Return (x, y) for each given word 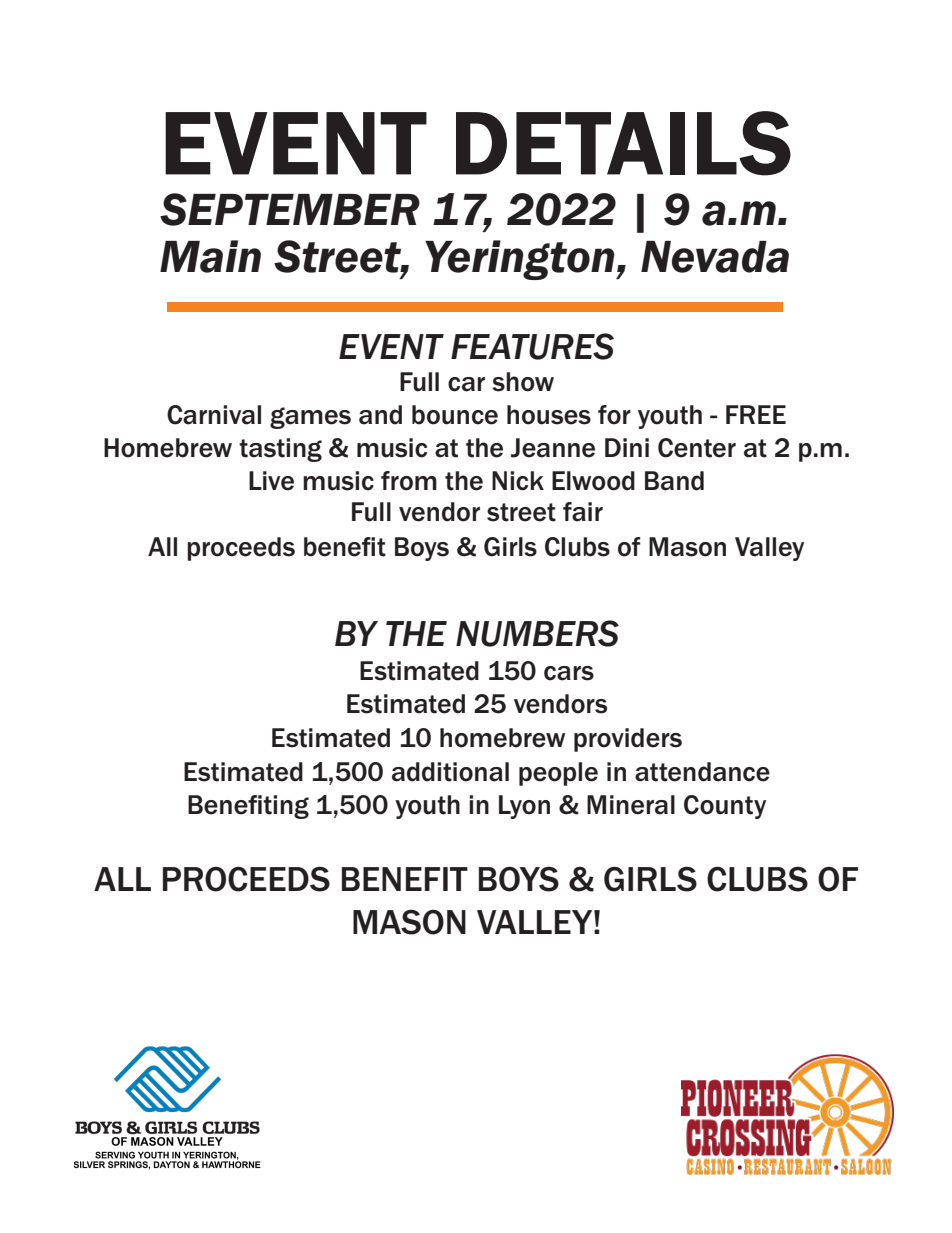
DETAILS (623, 143)
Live (271, 481)
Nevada (715, 257)
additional (450, 772)
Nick (518, 481)
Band (674, 481)
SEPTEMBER (290, 209)
